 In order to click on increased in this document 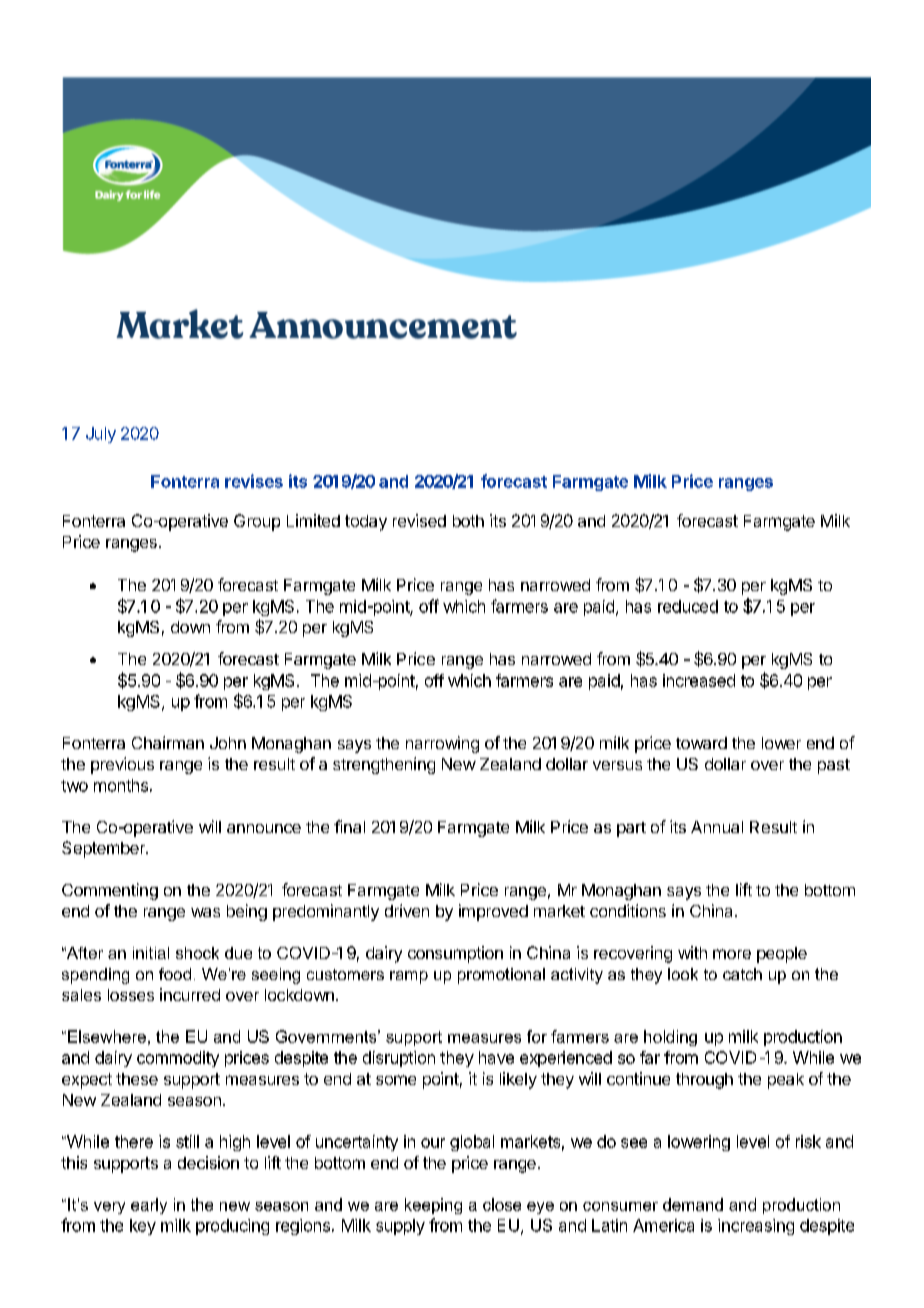, I will do `click(699, 680)`.
